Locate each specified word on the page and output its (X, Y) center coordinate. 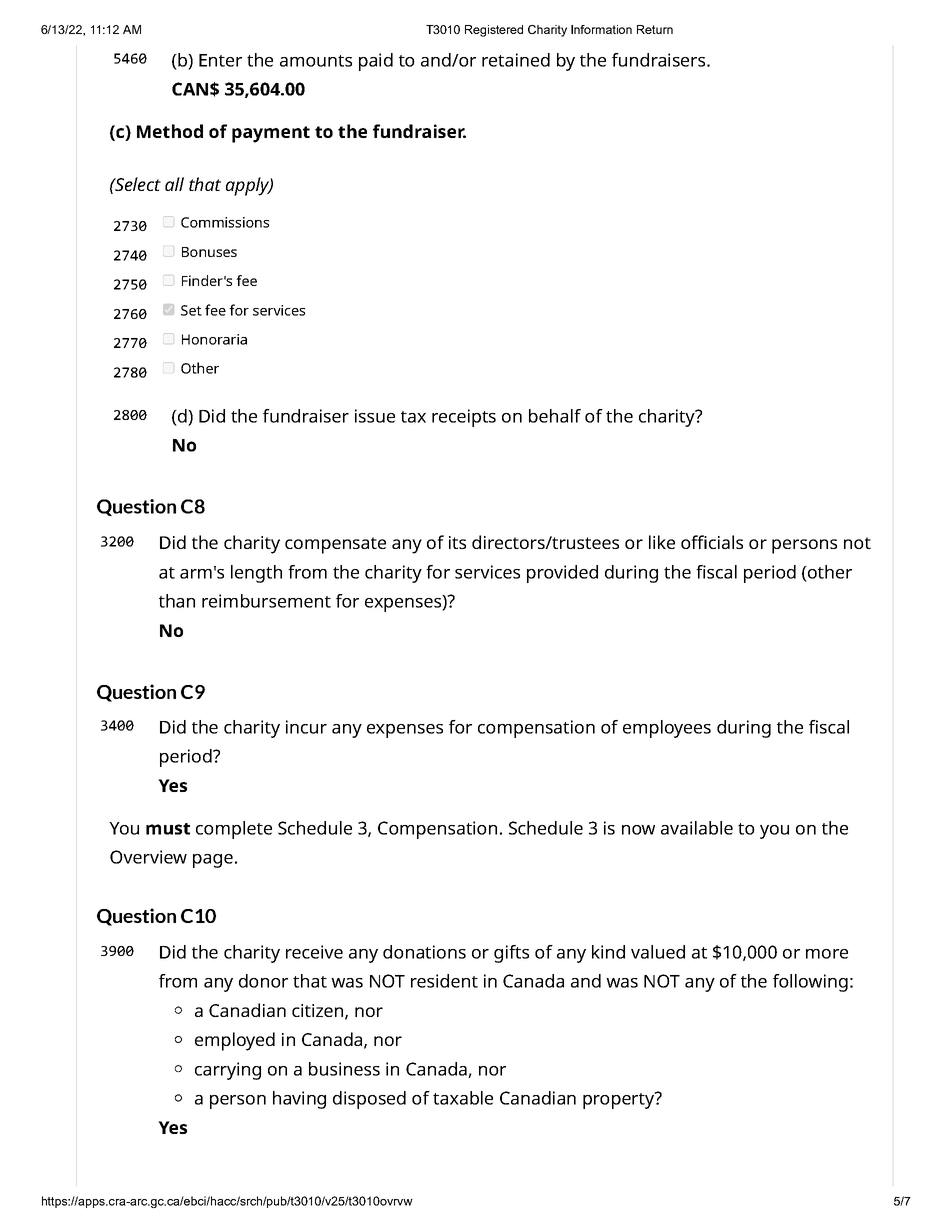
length (256, 574)
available (697, 828)
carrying (228, 1071)
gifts (511, 954)
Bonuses (209, 252)
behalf (555, 416)
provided (562, 574)
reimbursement (266, 601)
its (457, 542)
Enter (220, 60)
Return (655, 29)
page (213, 861)
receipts (464, 418)
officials (712, 542)
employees (667, 729)
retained (516, 60)
